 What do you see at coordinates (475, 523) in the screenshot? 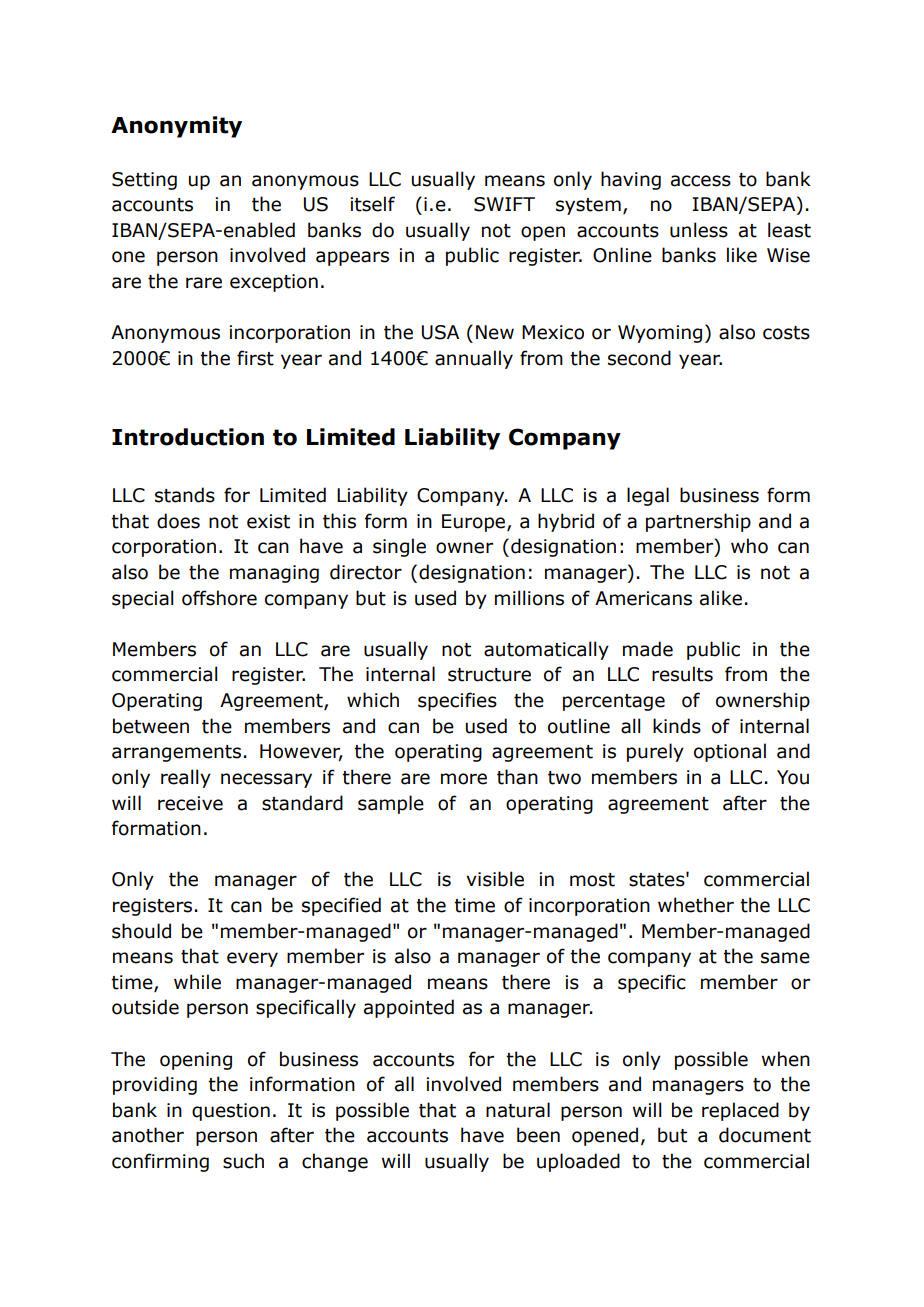
I see `Europe` at bounding box center [475, 523].
